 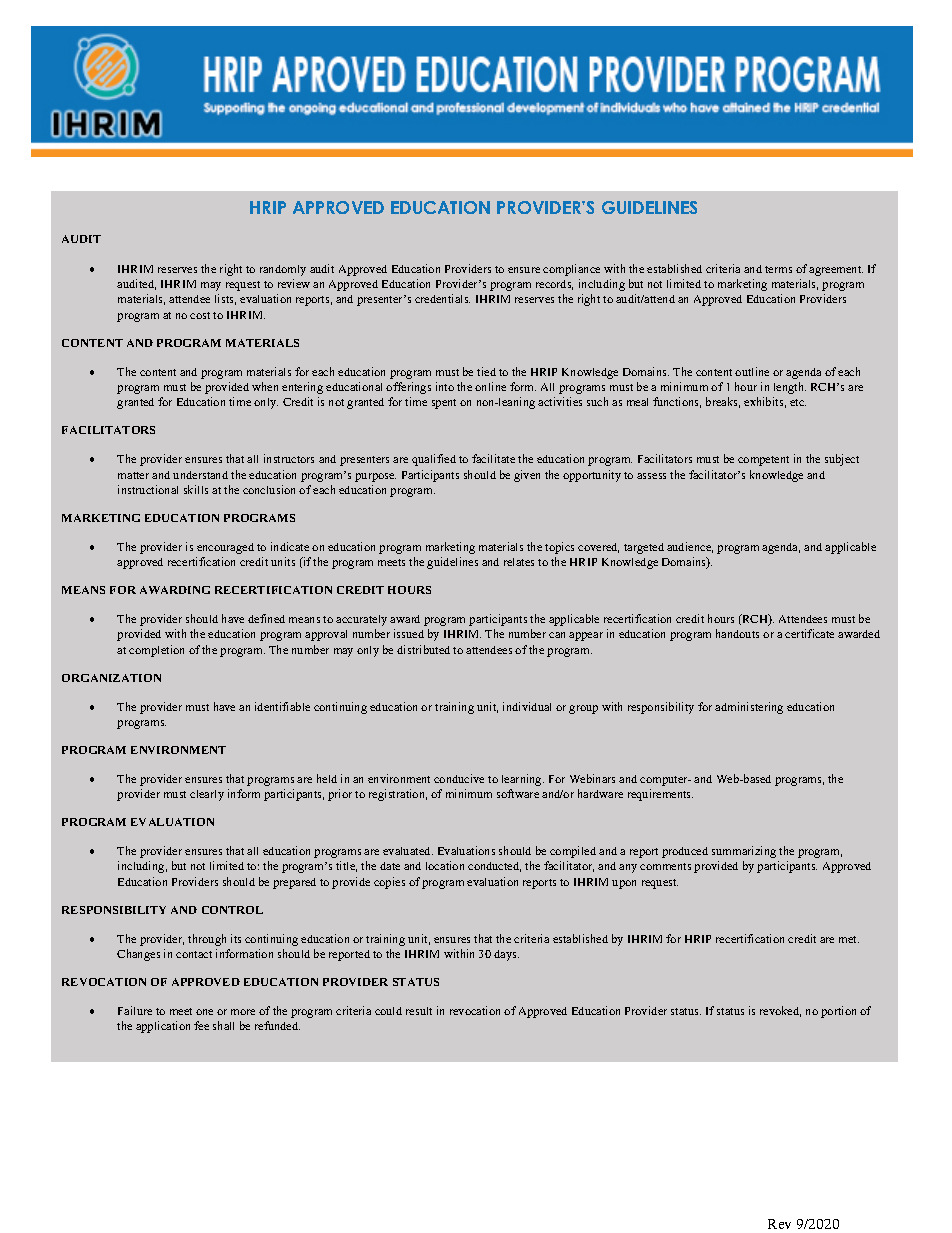 I want to click on distributed, so click(x=423, y=649).
